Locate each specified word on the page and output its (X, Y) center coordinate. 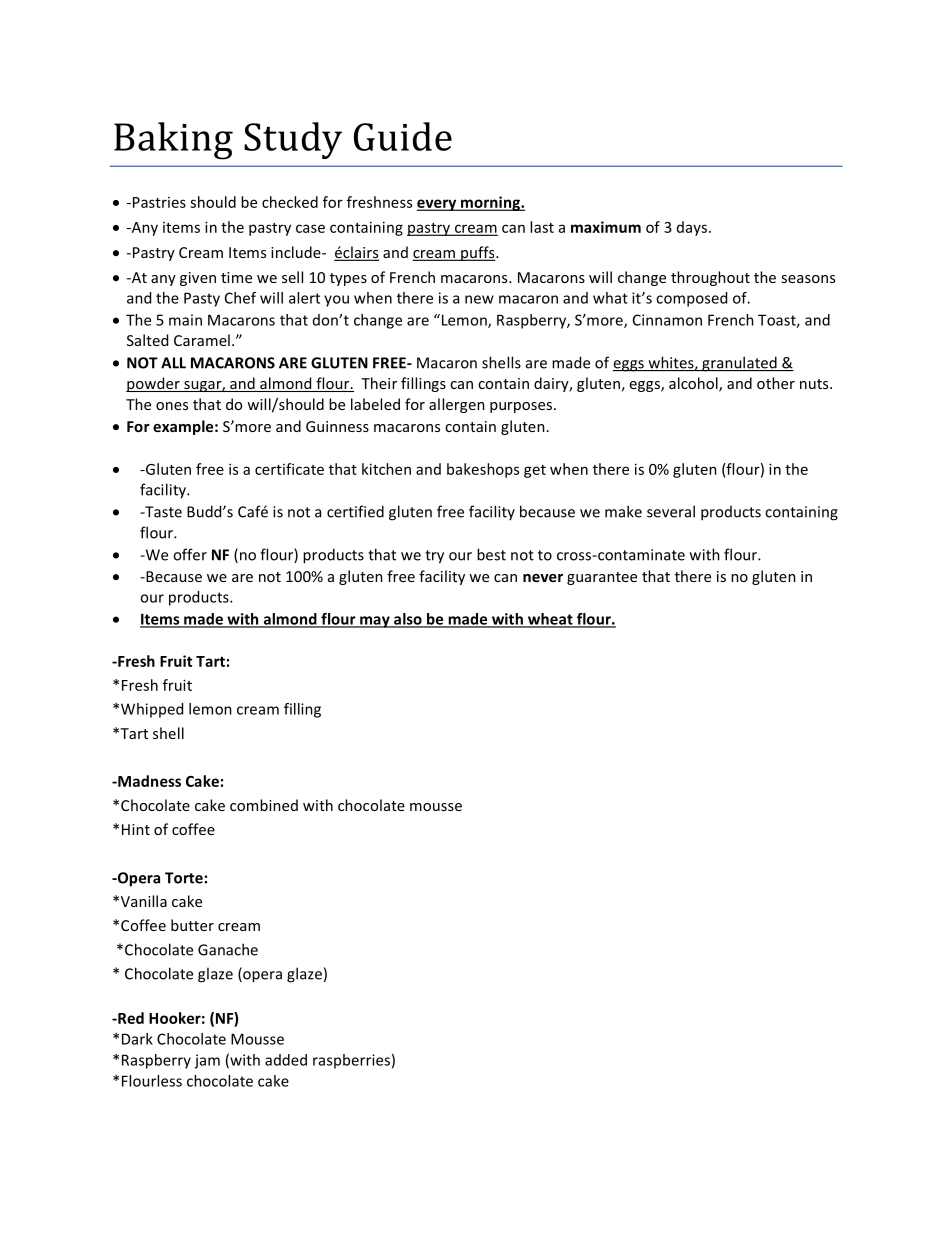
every (438, 205)
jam (207, 1061)
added (286, 1060)
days (692, 228)
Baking (173, 141)
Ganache (228, 949)
